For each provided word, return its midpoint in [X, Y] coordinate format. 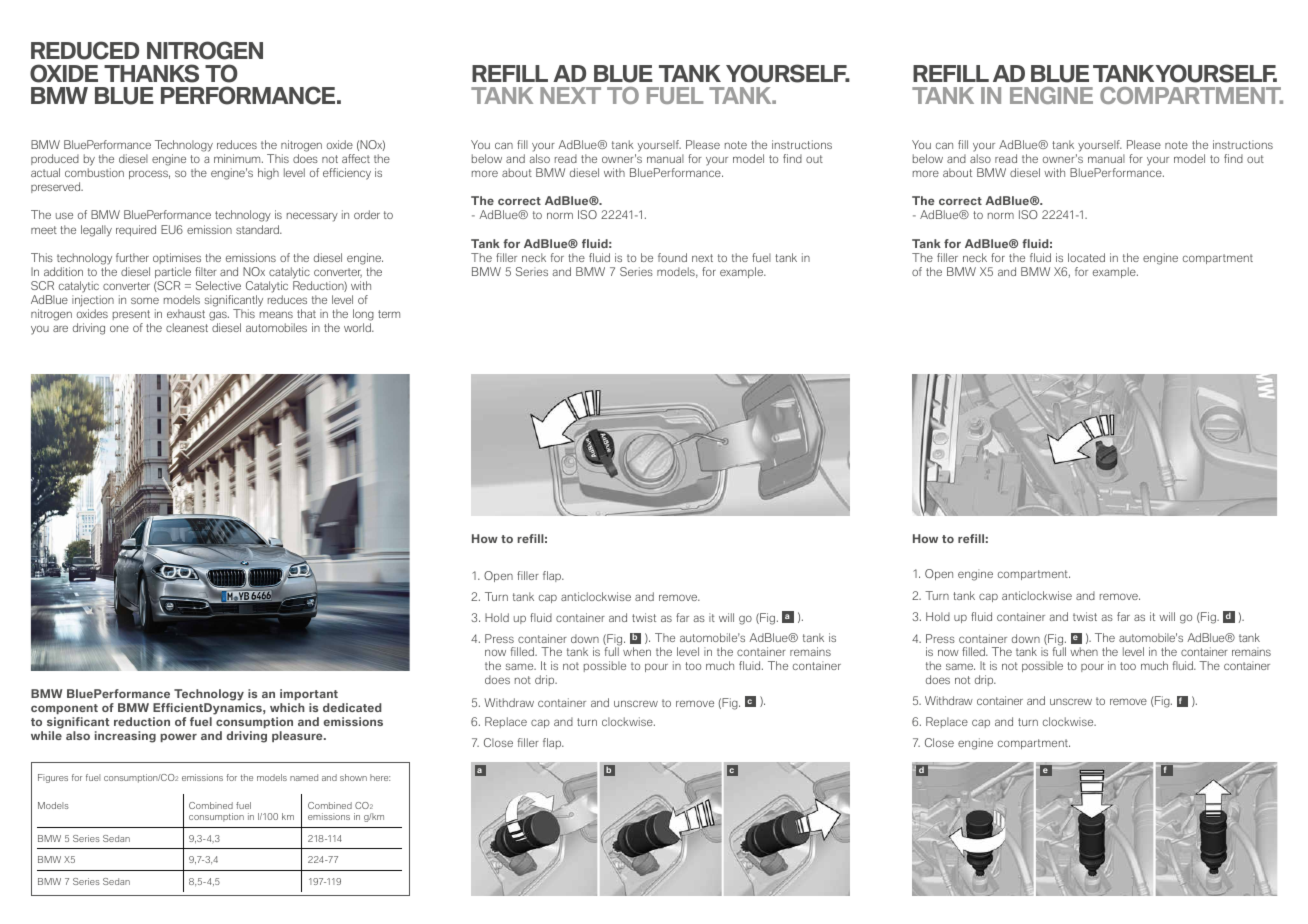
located [1086, 257]
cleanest [187, 327]
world [358, 327]
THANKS [151, 73]
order [367, 214]
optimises [177, 258]
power [178, 737]
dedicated [352, 707]
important [309, 694]
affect [356, 158]
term [389, 314]
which [287, 707]
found [672, 257]
